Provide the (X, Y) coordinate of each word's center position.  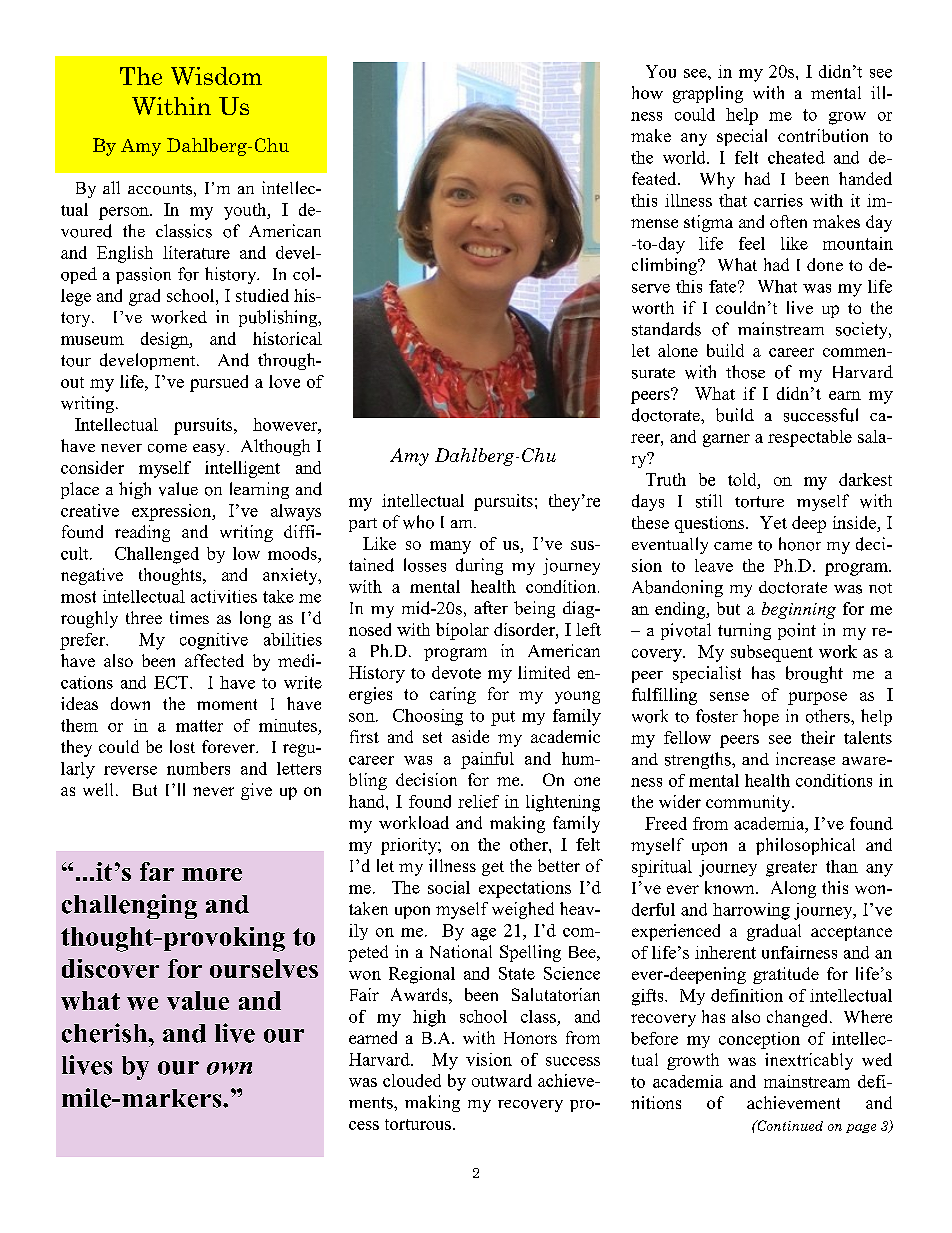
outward (502, 1080)
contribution (823, 135)
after (491, 607)
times (189, 617)
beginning (799, 610)
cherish (105, 1033)
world (685, 157)
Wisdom (216, 76)
